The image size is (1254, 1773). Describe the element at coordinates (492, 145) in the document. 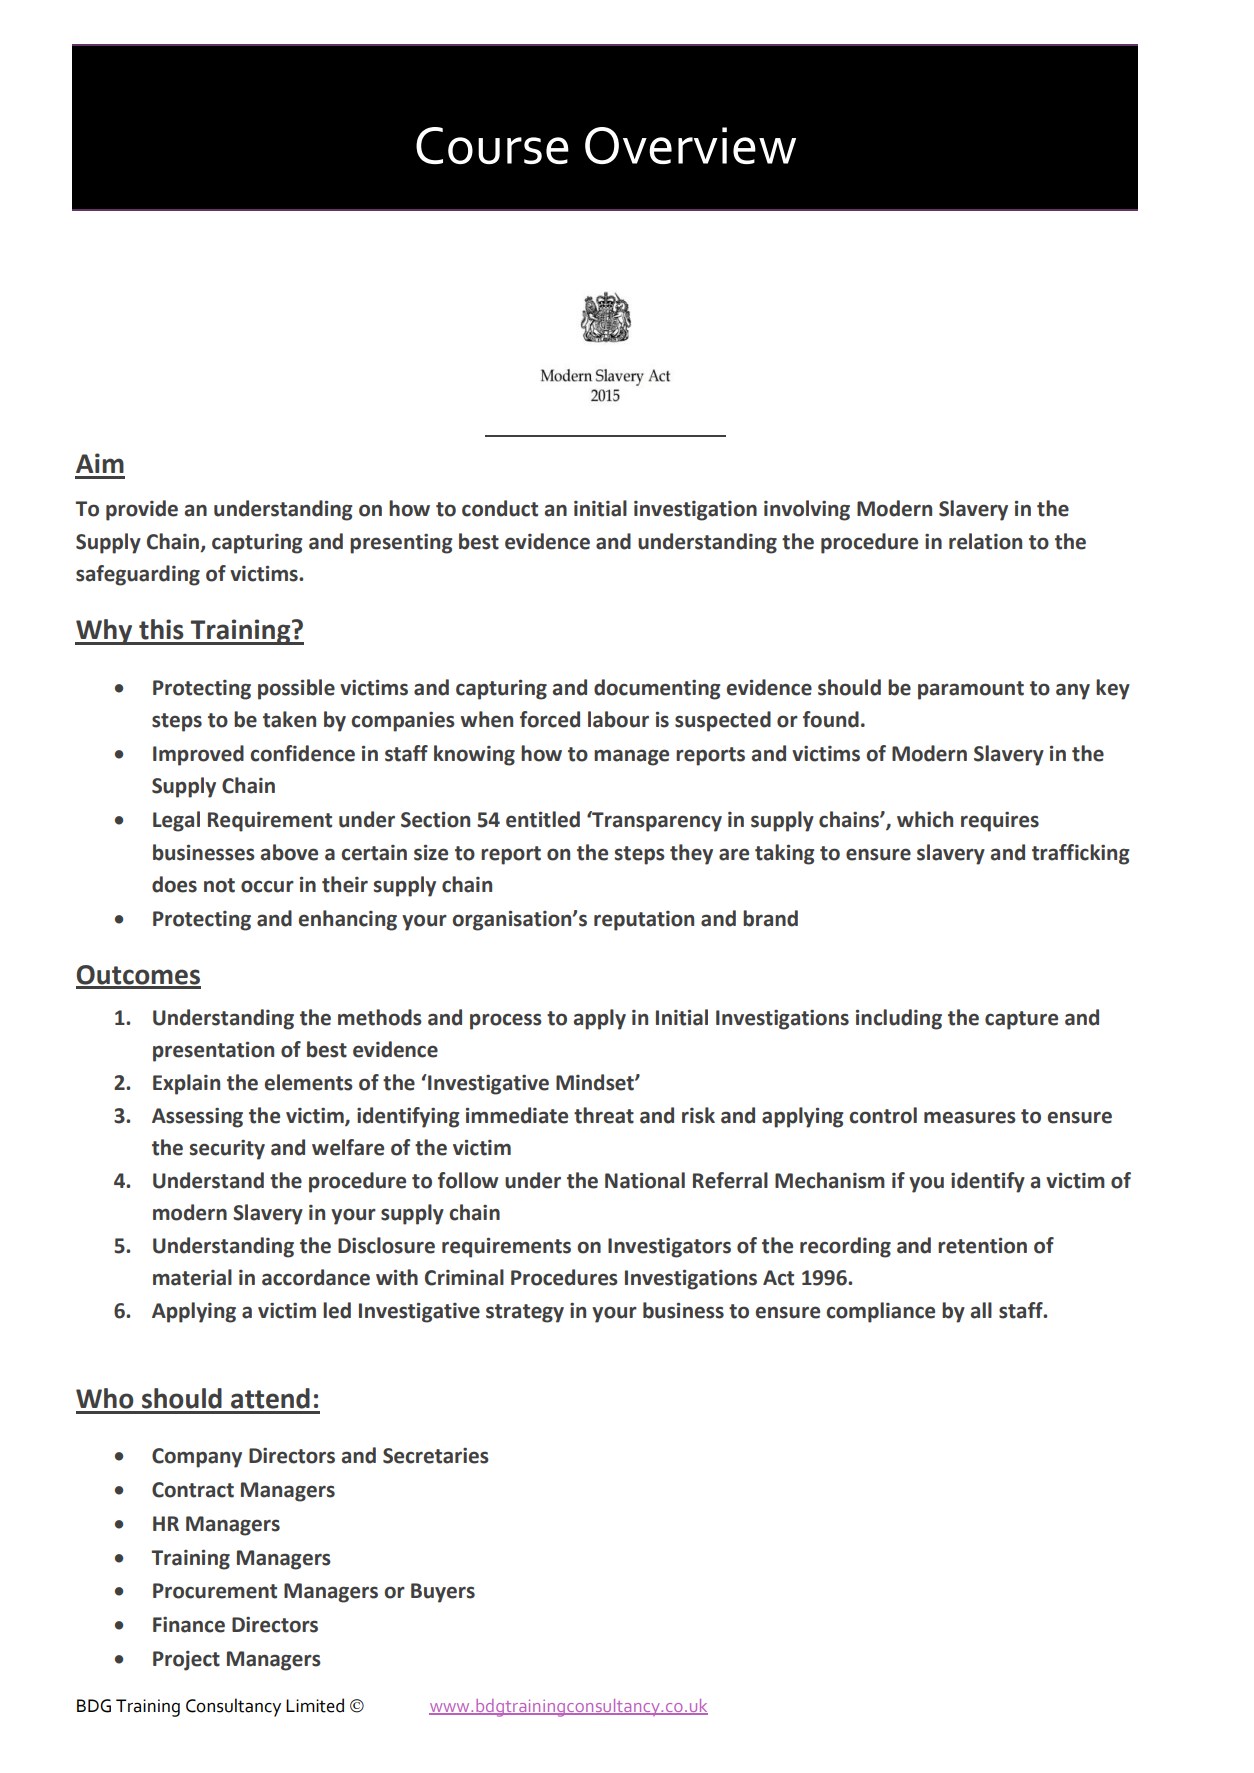

I see `Course` at that location.
